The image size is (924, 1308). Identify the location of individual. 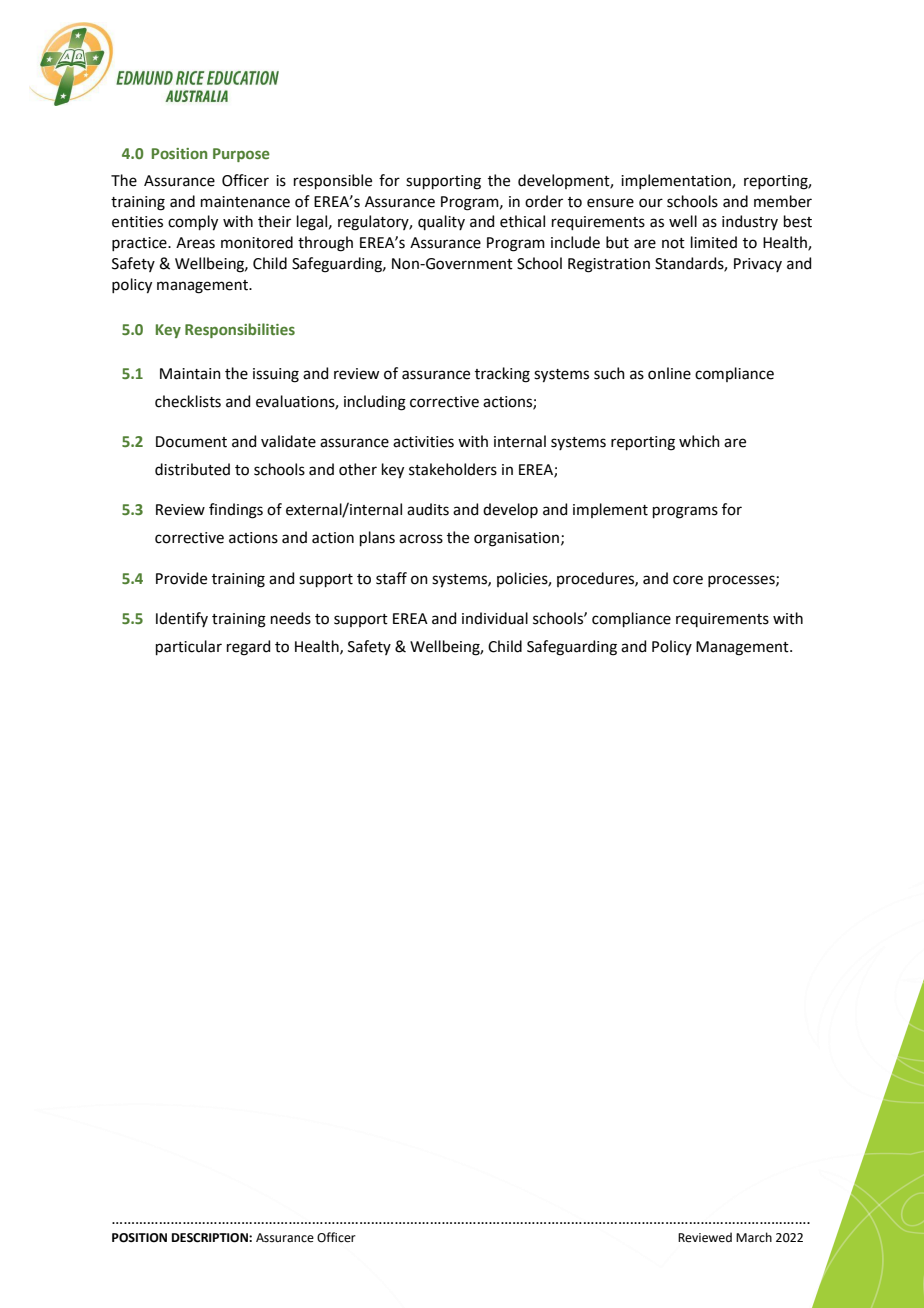
(495, 618).
